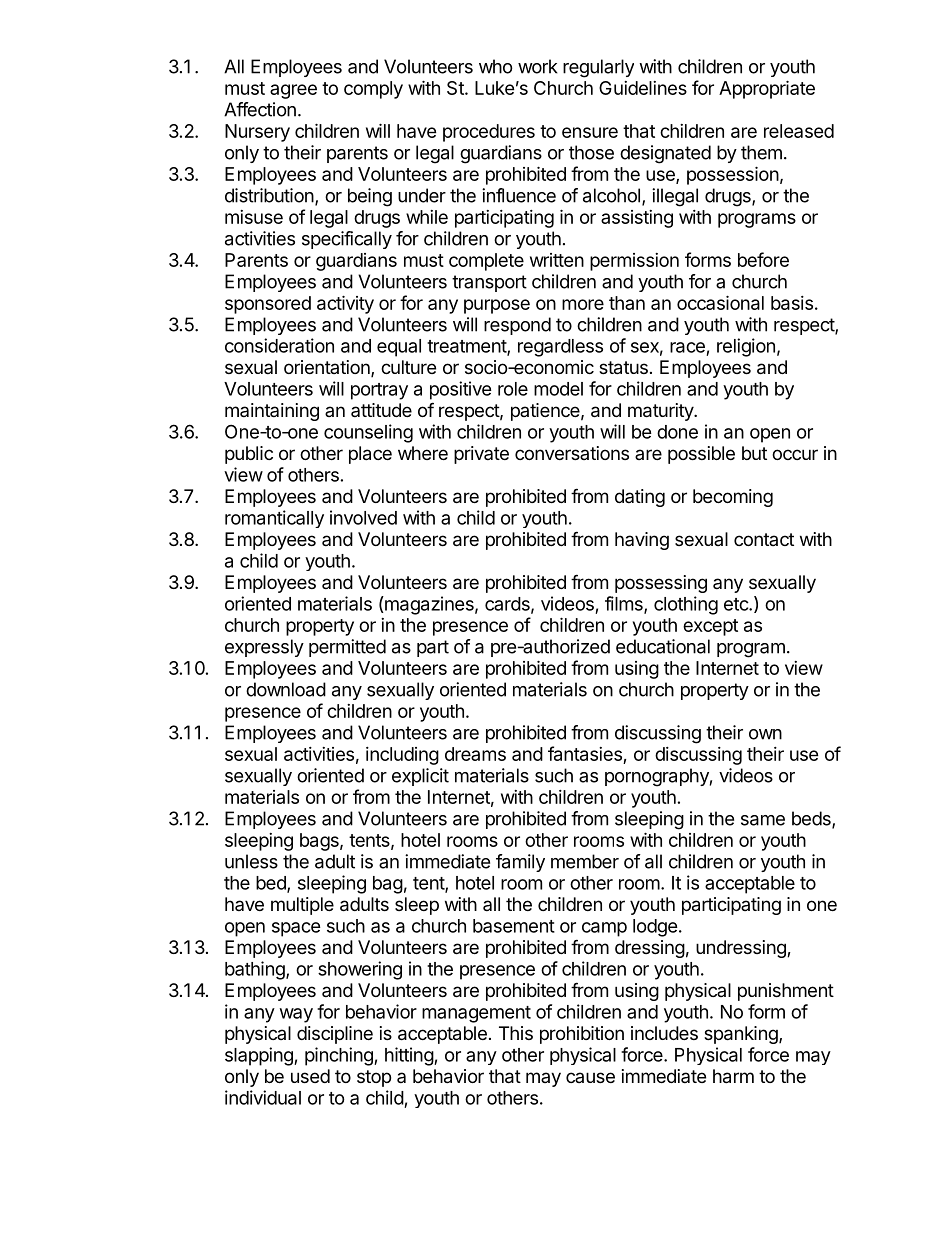  Describe the element at coordinates (767, 89) in the screenshot. I see `Appropriate` at that location.
